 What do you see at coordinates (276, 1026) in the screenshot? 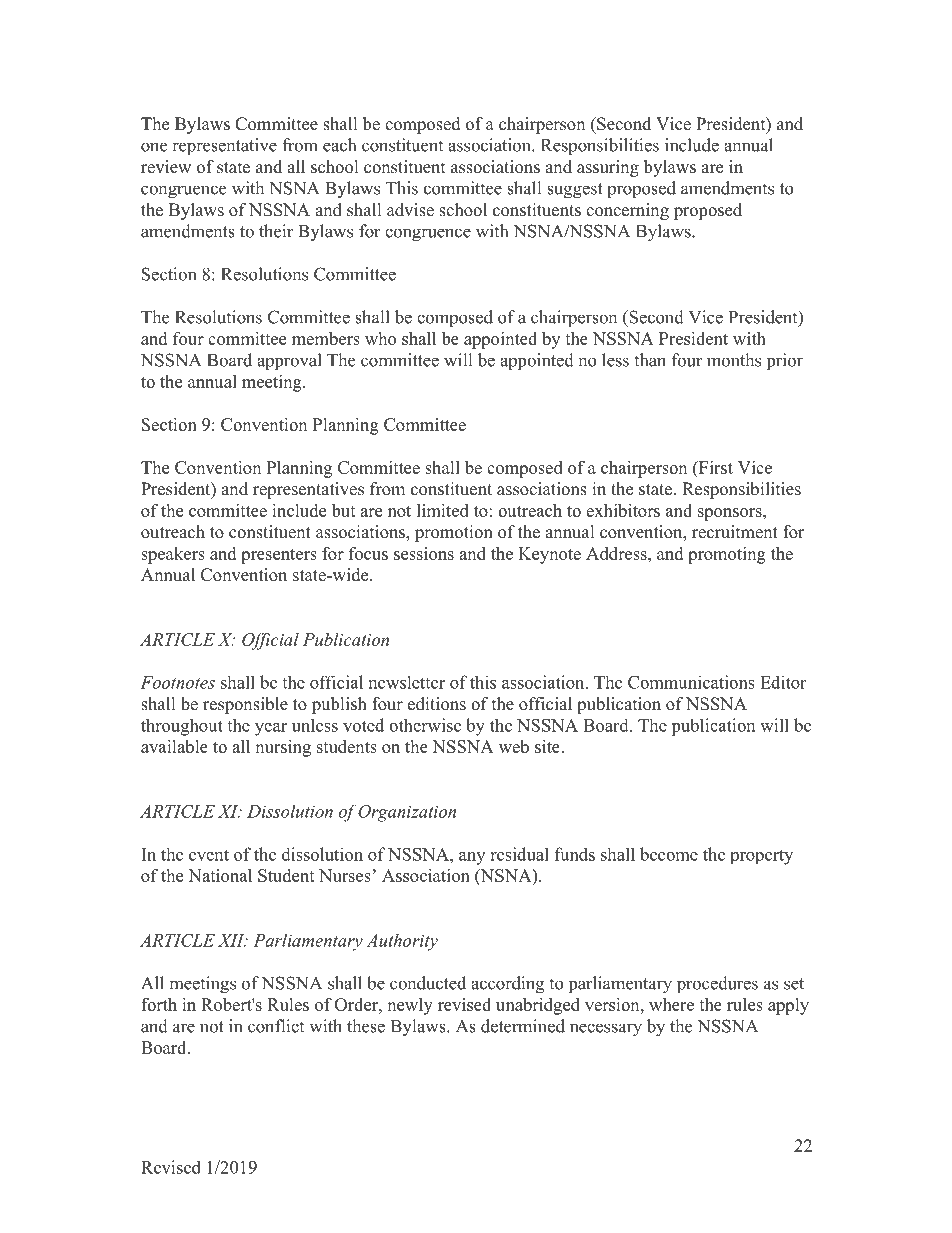
I see `conflict` at bounding box center [276, 1026].
